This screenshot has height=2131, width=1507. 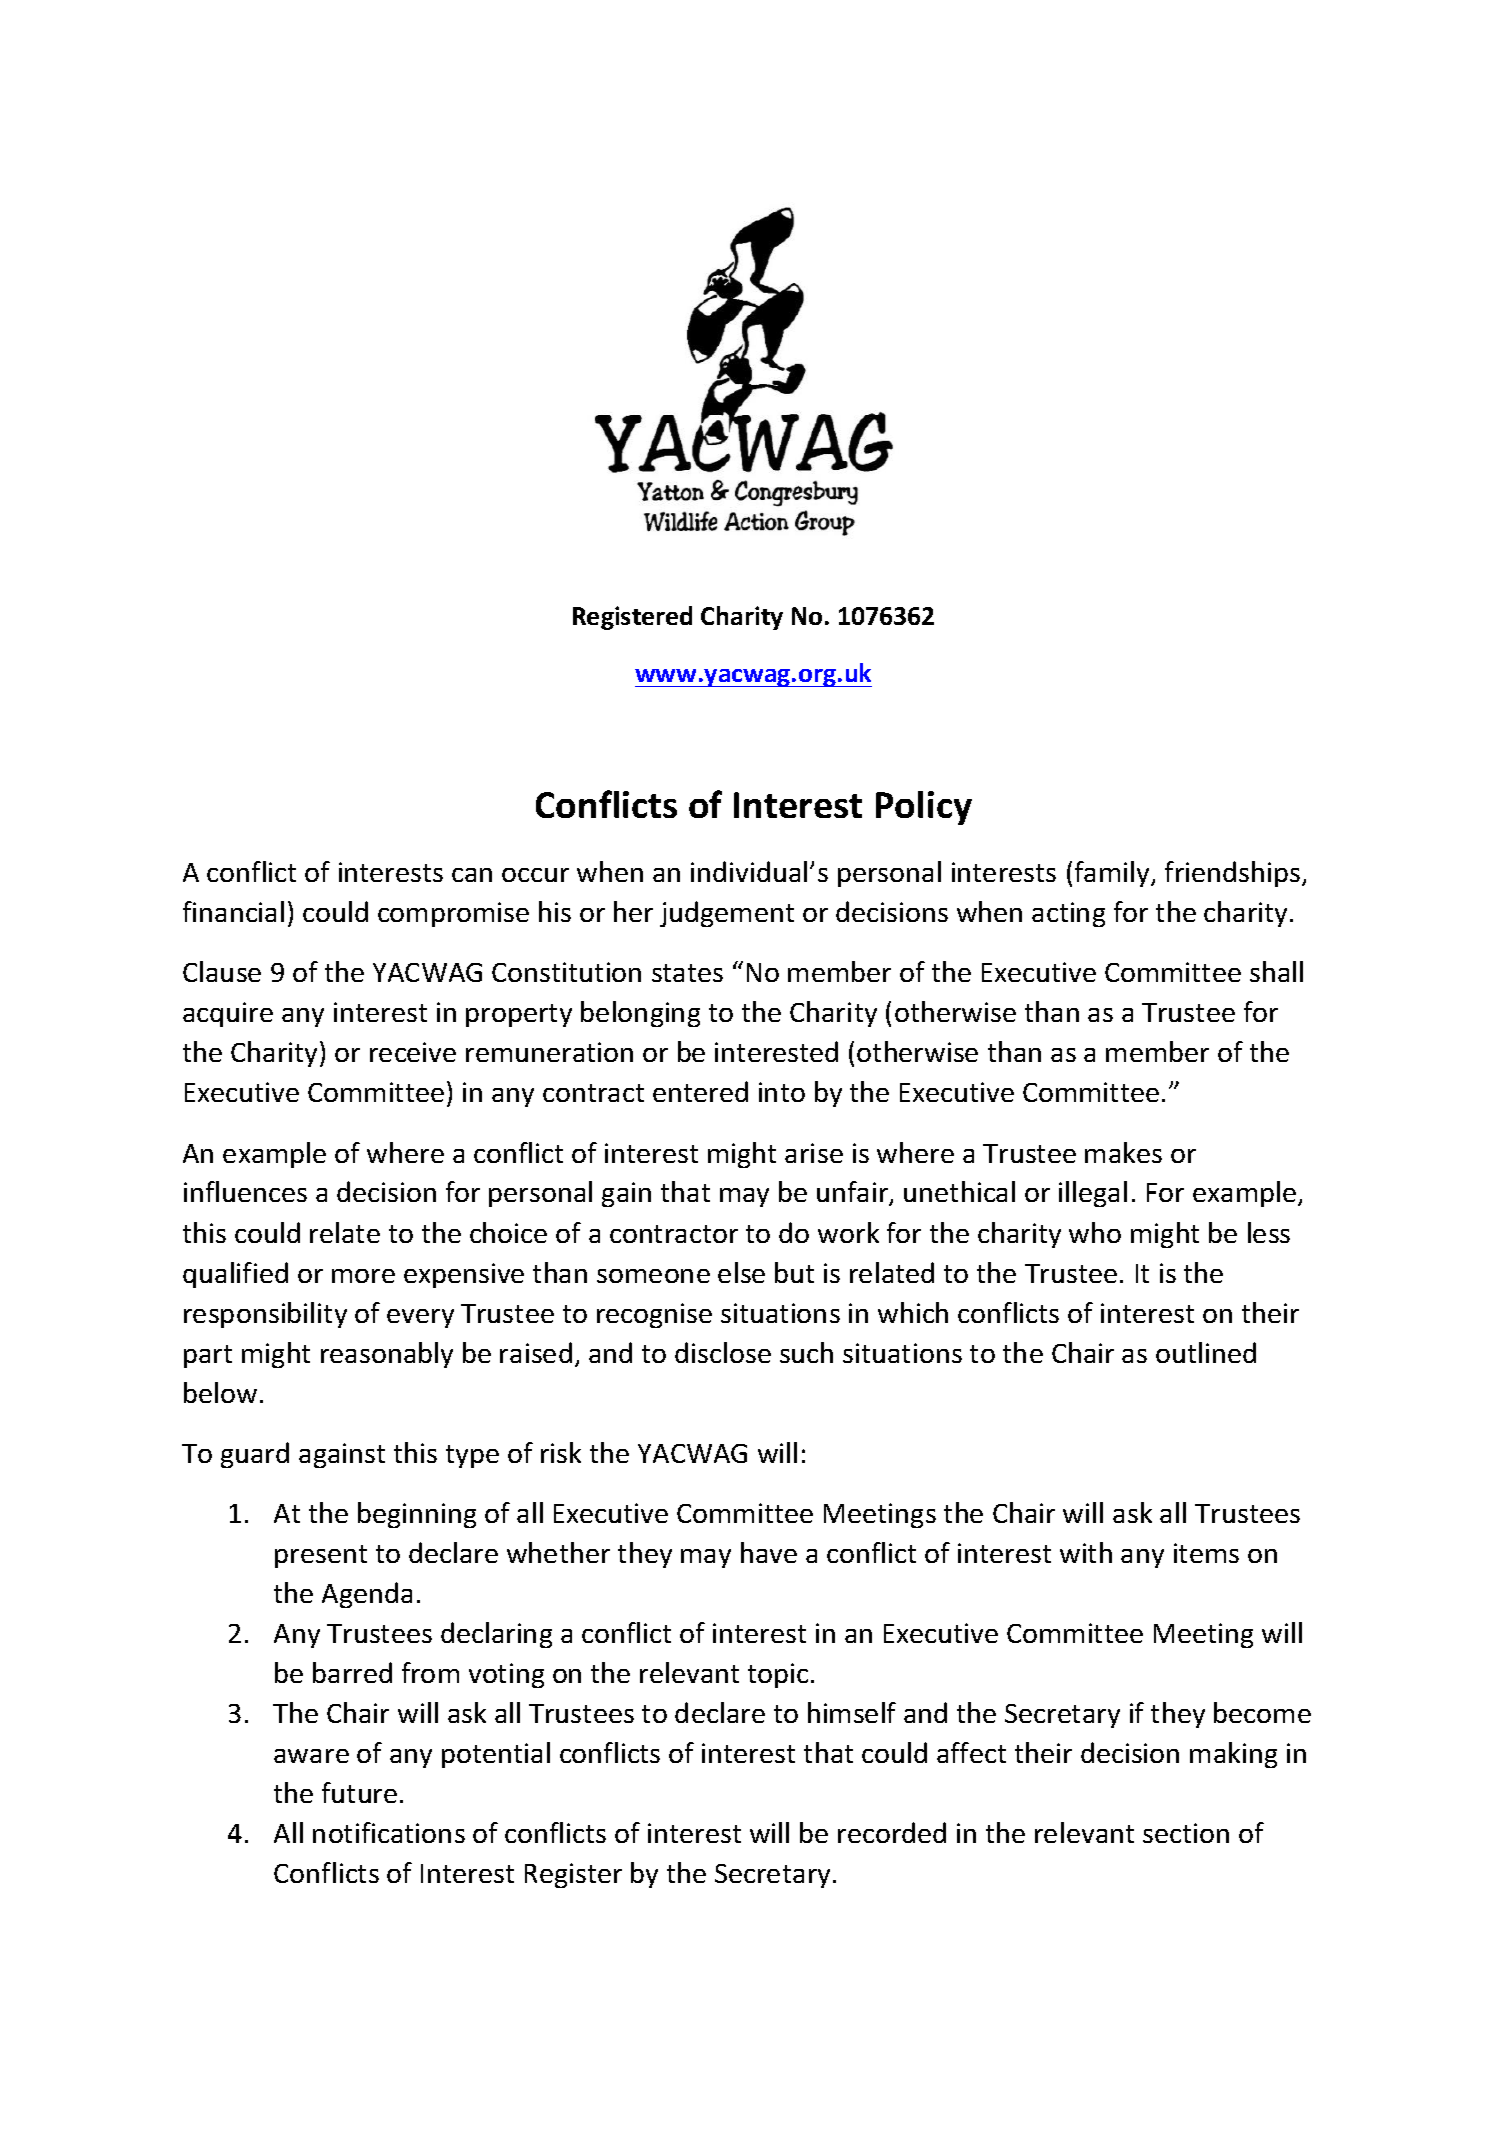 I want to click on can, so click(x=472, y=875).
